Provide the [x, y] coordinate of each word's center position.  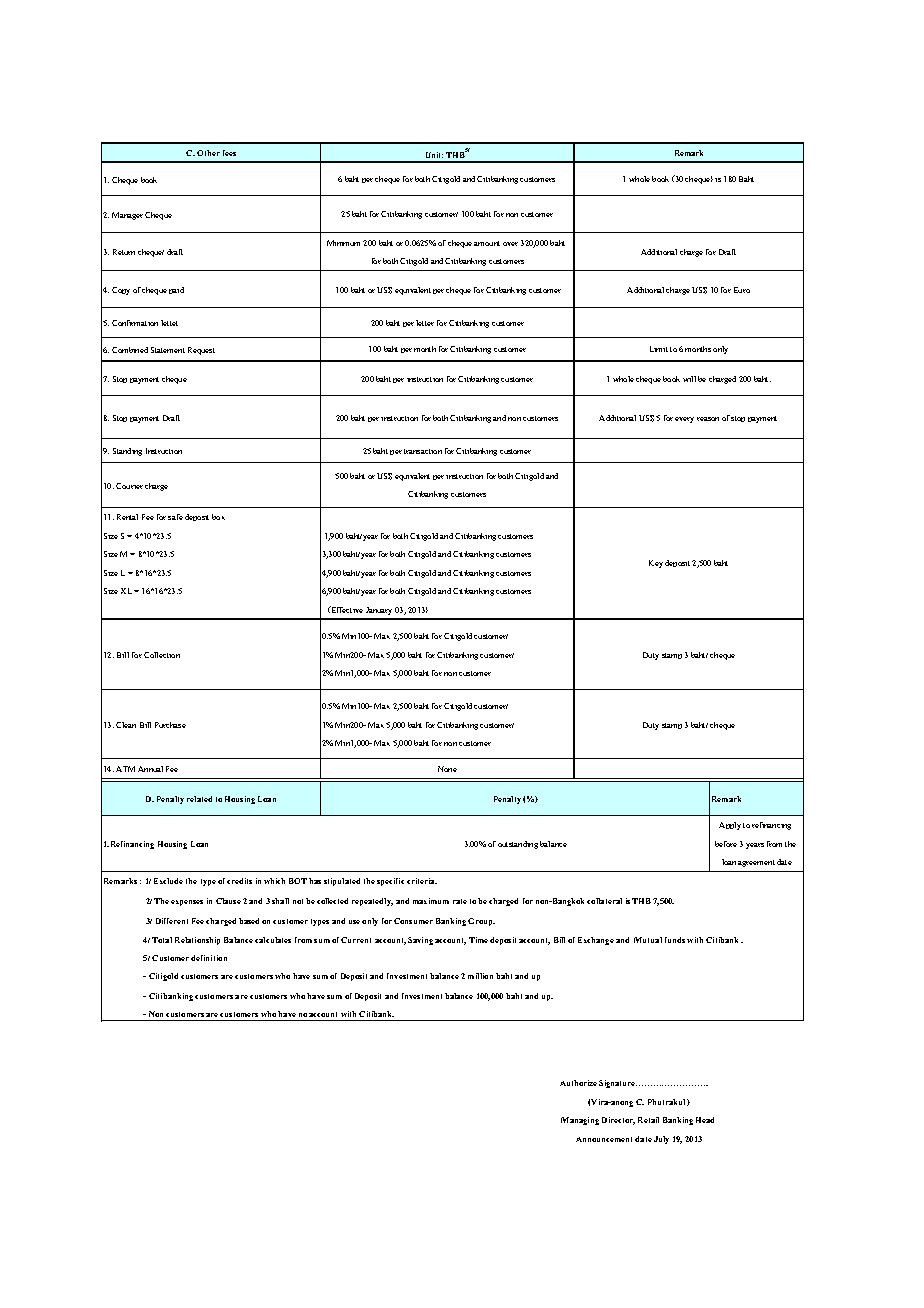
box [218, 517]
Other [208, 153]
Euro [742, 290]
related [199, 799]
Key [656, 564]
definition [209, 958]
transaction [421, 451]
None [447, 769]
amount [487, 243]
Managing [580, 1121]
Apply [730, 826]
